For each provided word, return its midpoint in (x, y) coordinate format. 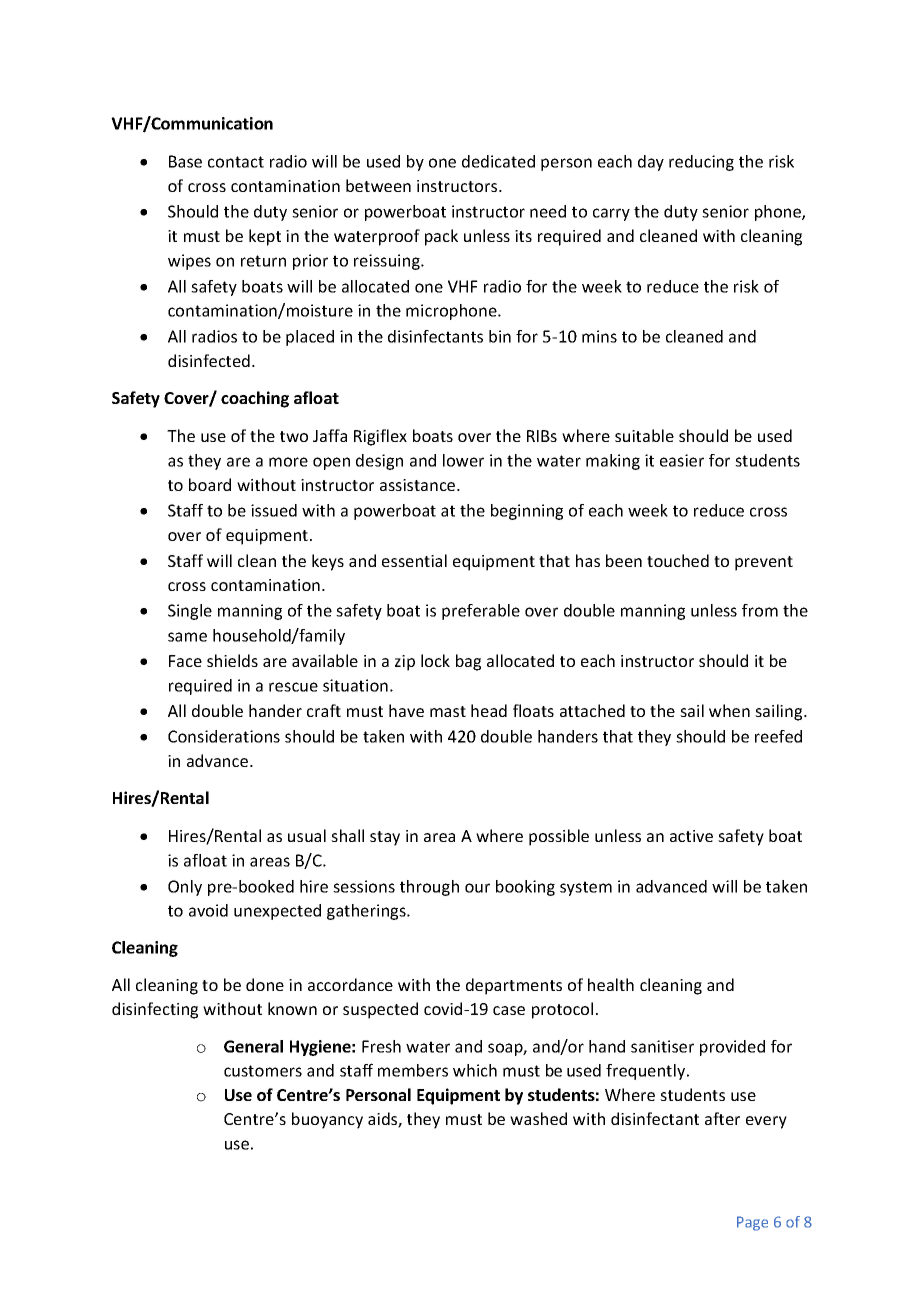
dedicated (498, 161)
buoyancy (327, 1120)
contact (236, 162)
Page (752, 1223)
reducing (701, 163)
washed (538, 1118)
